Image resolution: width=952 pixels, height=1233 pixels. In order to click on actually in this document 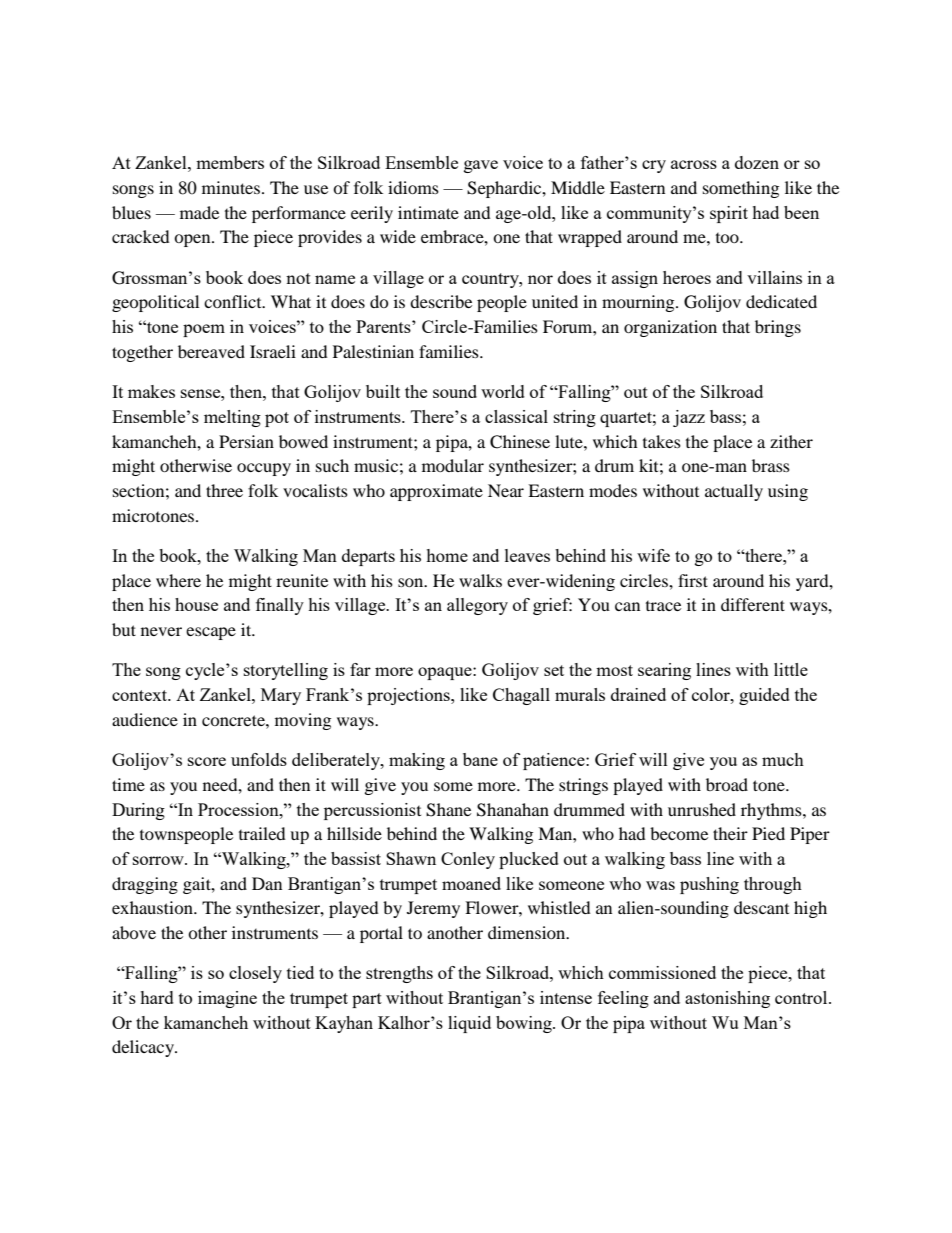, I will do `click(734, 492)`.
